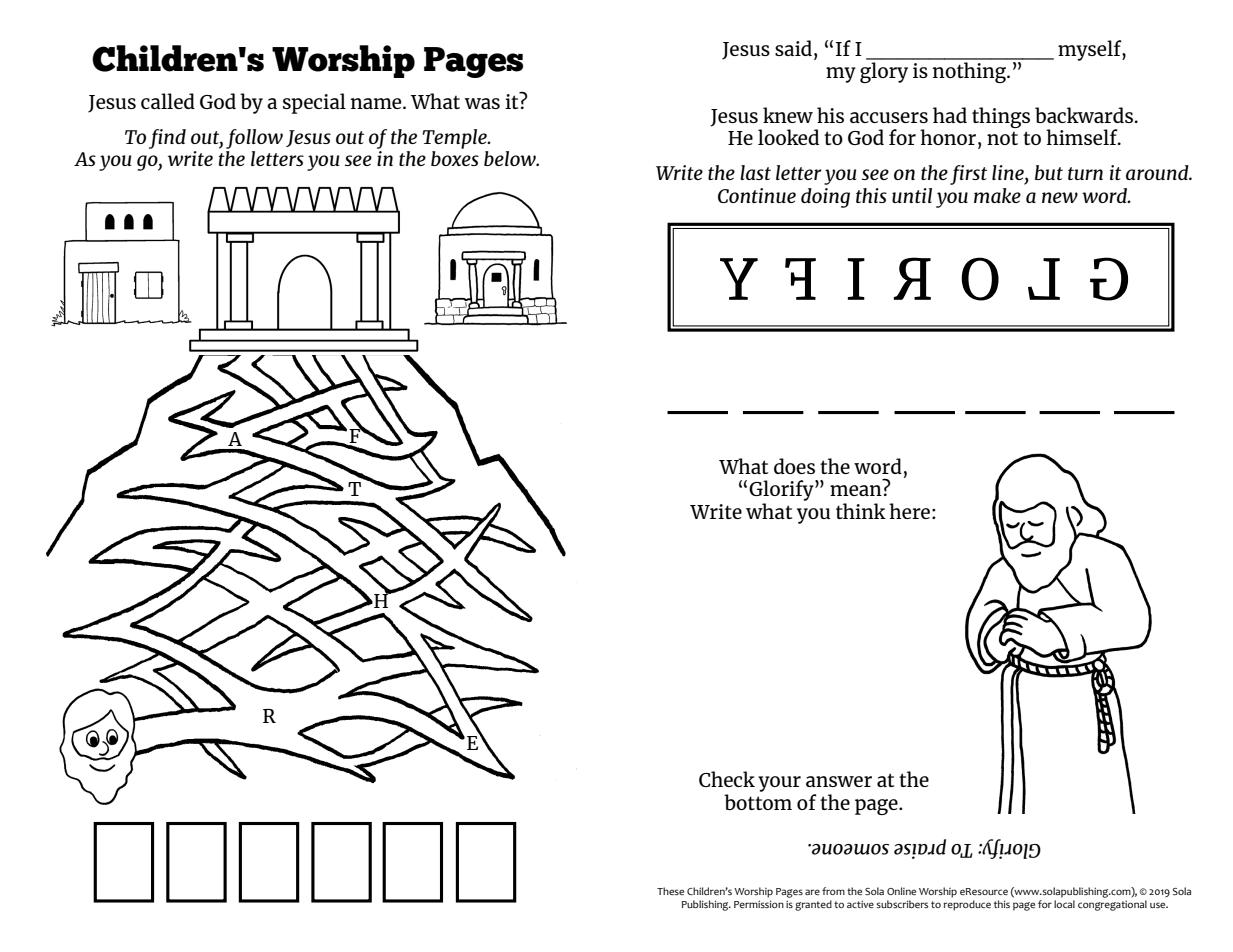 The image size is (1233, 952). I want to click on Permission, so click(759, 904).
